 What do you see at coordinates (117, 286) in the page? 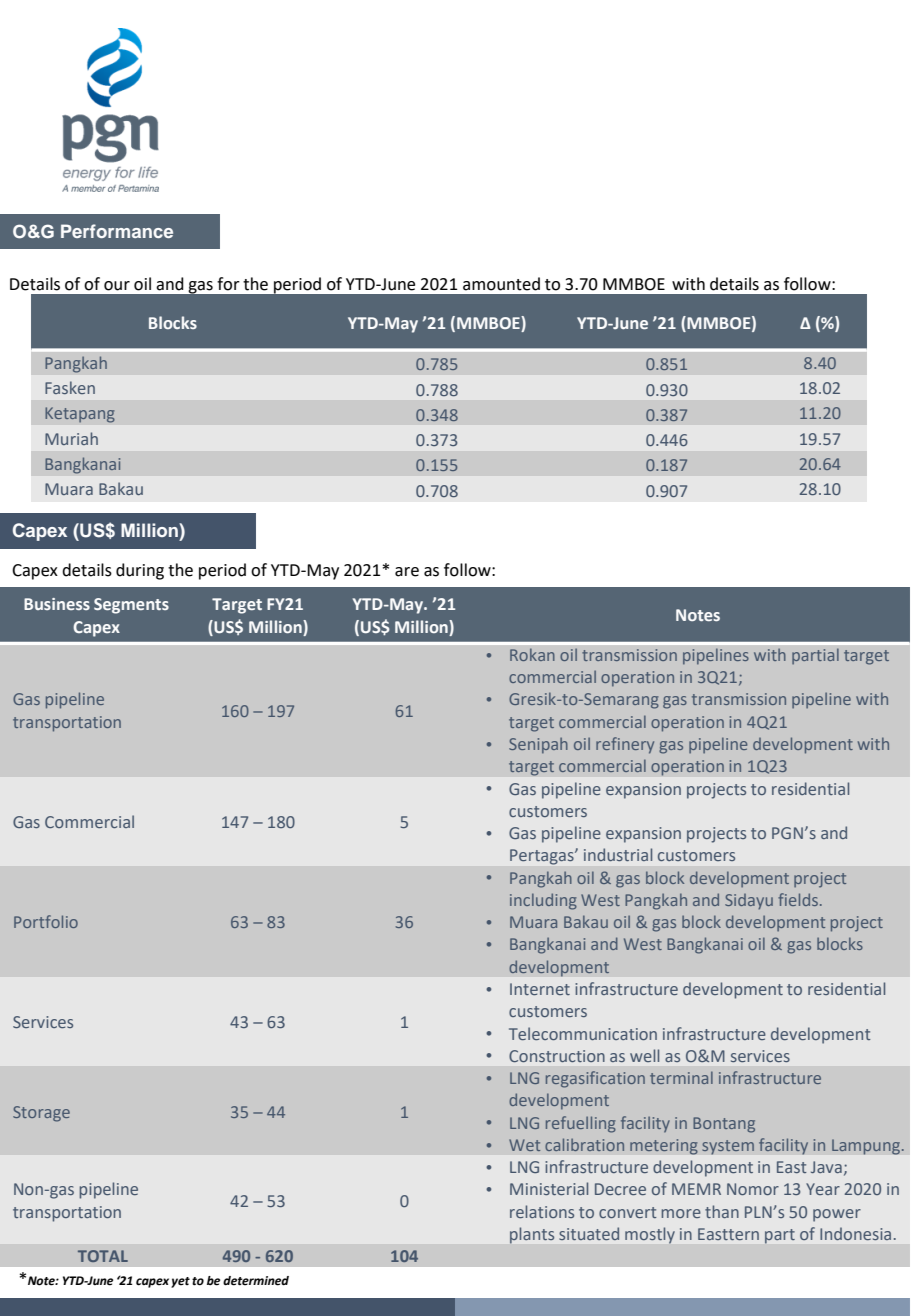
I see `our` at bounding box center [117, 286].
